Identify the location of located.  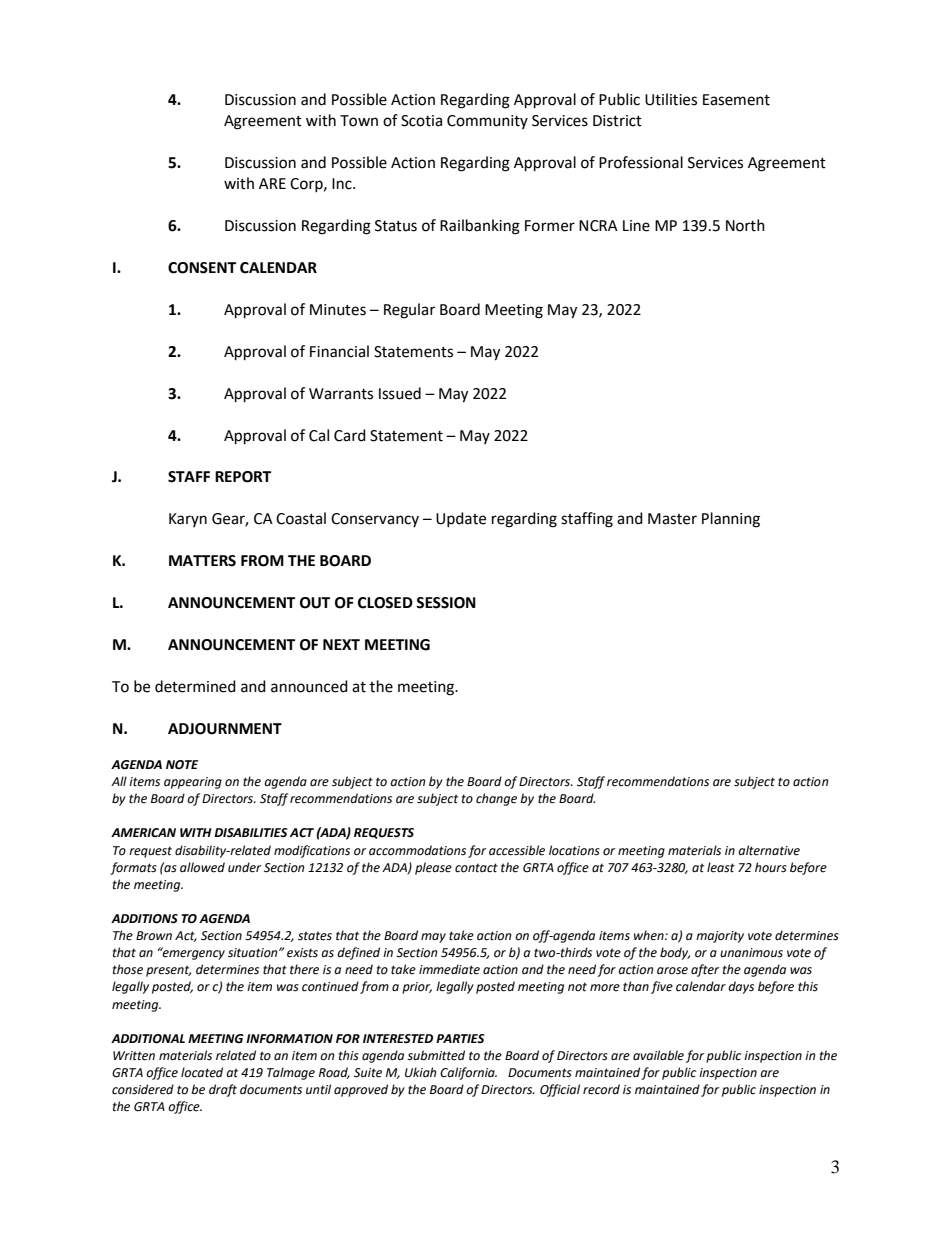
(202, 1072).
